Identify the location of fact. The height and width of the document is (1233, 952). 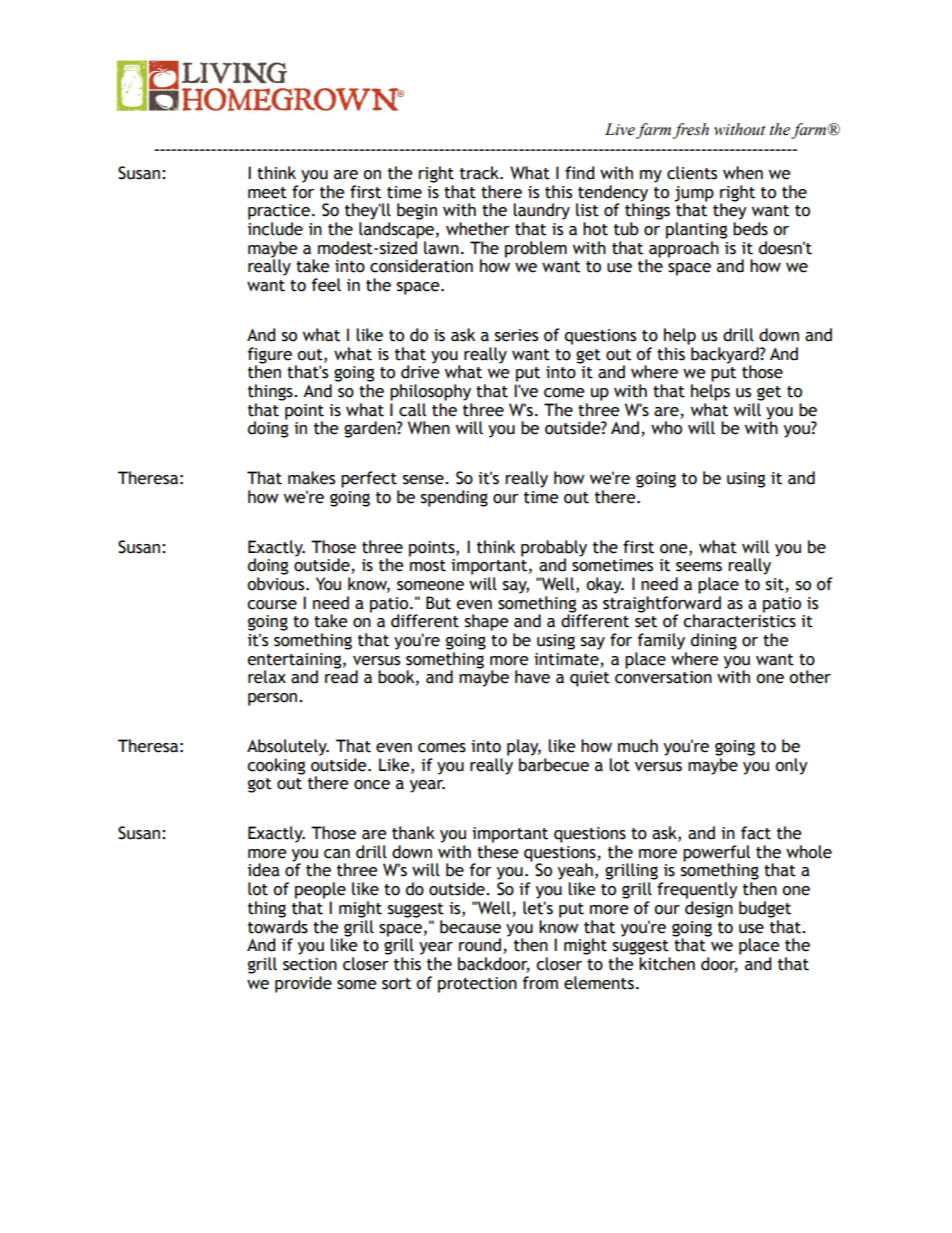
(756, 833).
